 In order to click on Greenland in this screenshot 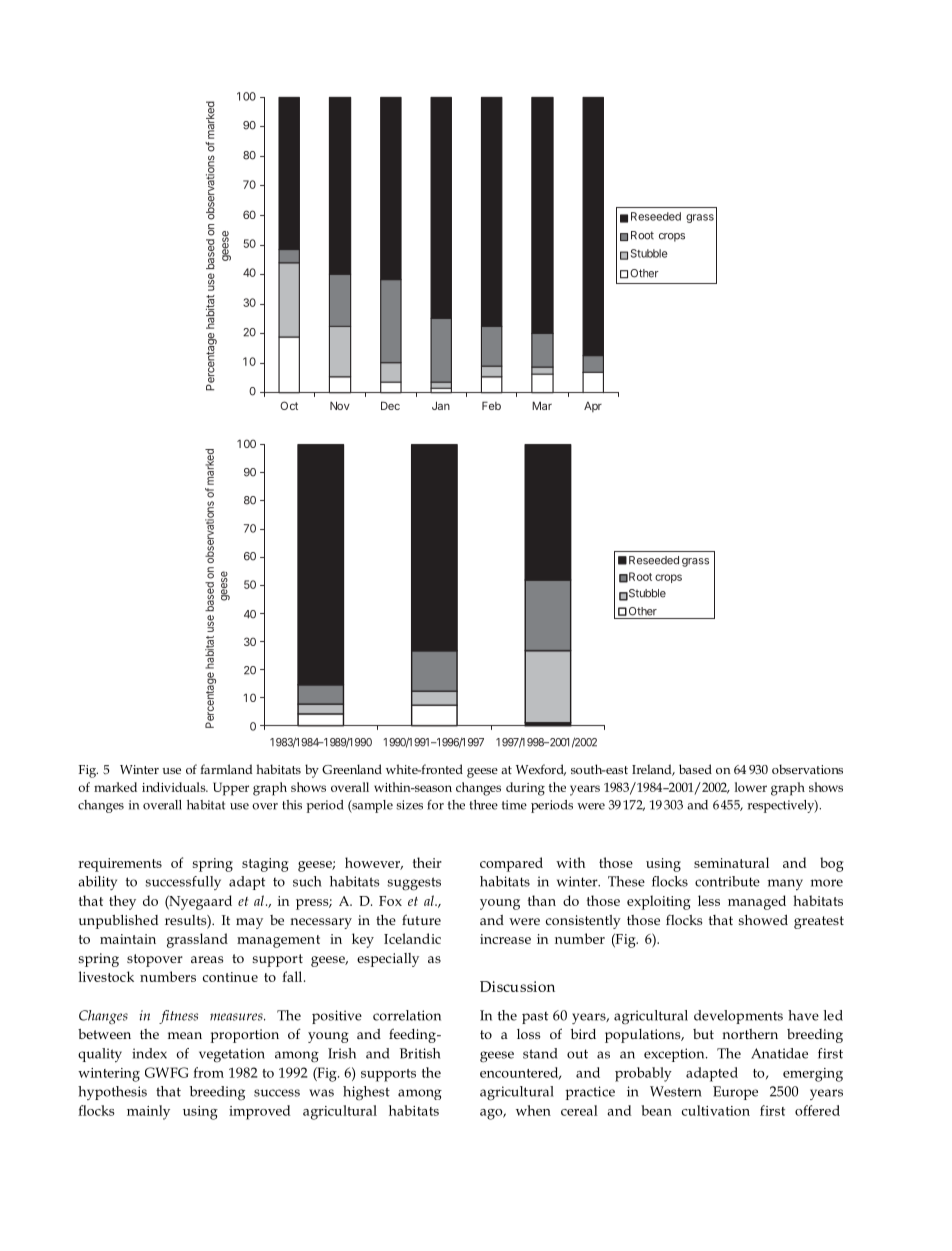, I will do `click(352, 769)`.
